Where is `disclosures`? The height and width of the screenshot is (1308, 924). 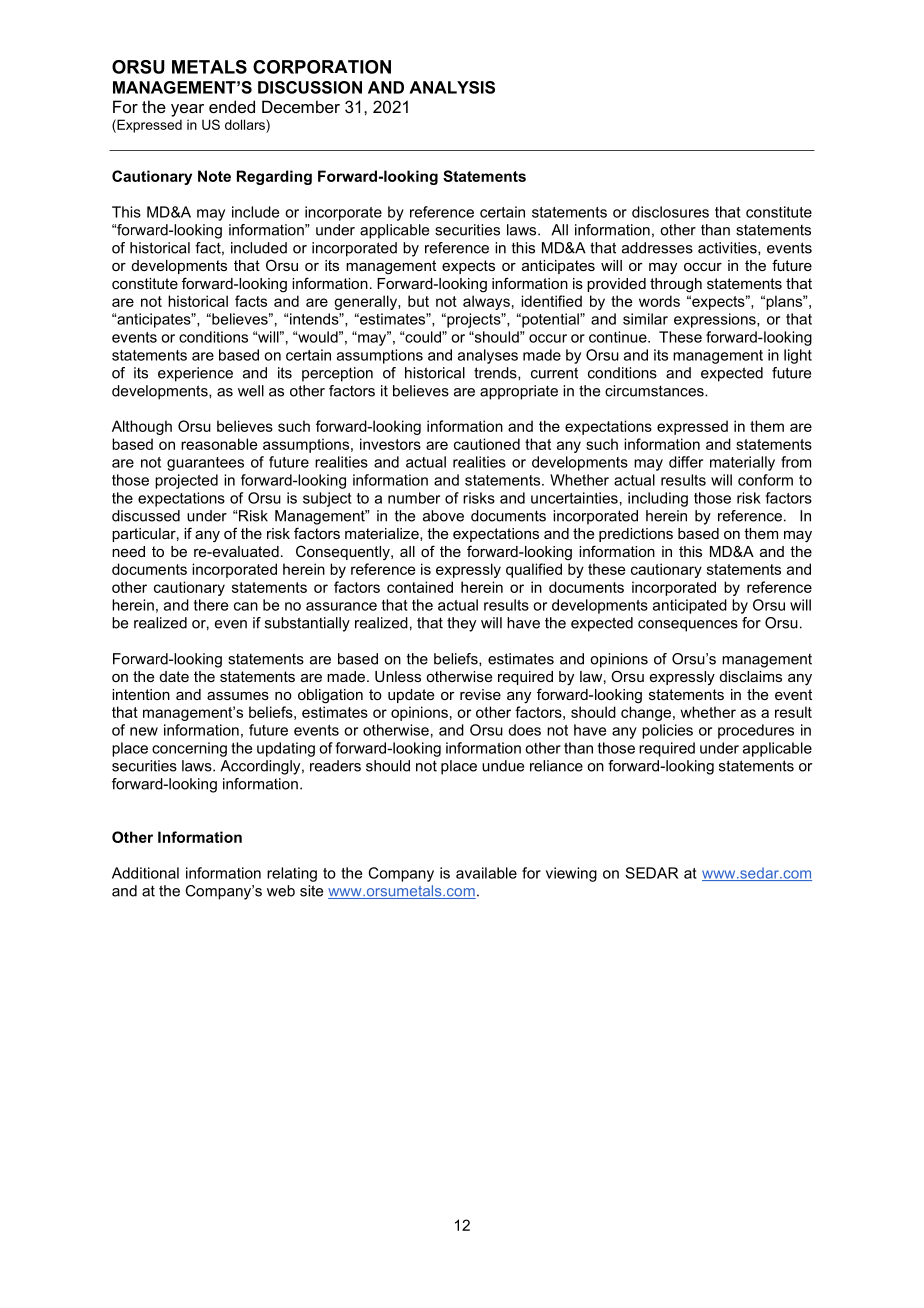
disclosures is located at coordinates (670, 212).
